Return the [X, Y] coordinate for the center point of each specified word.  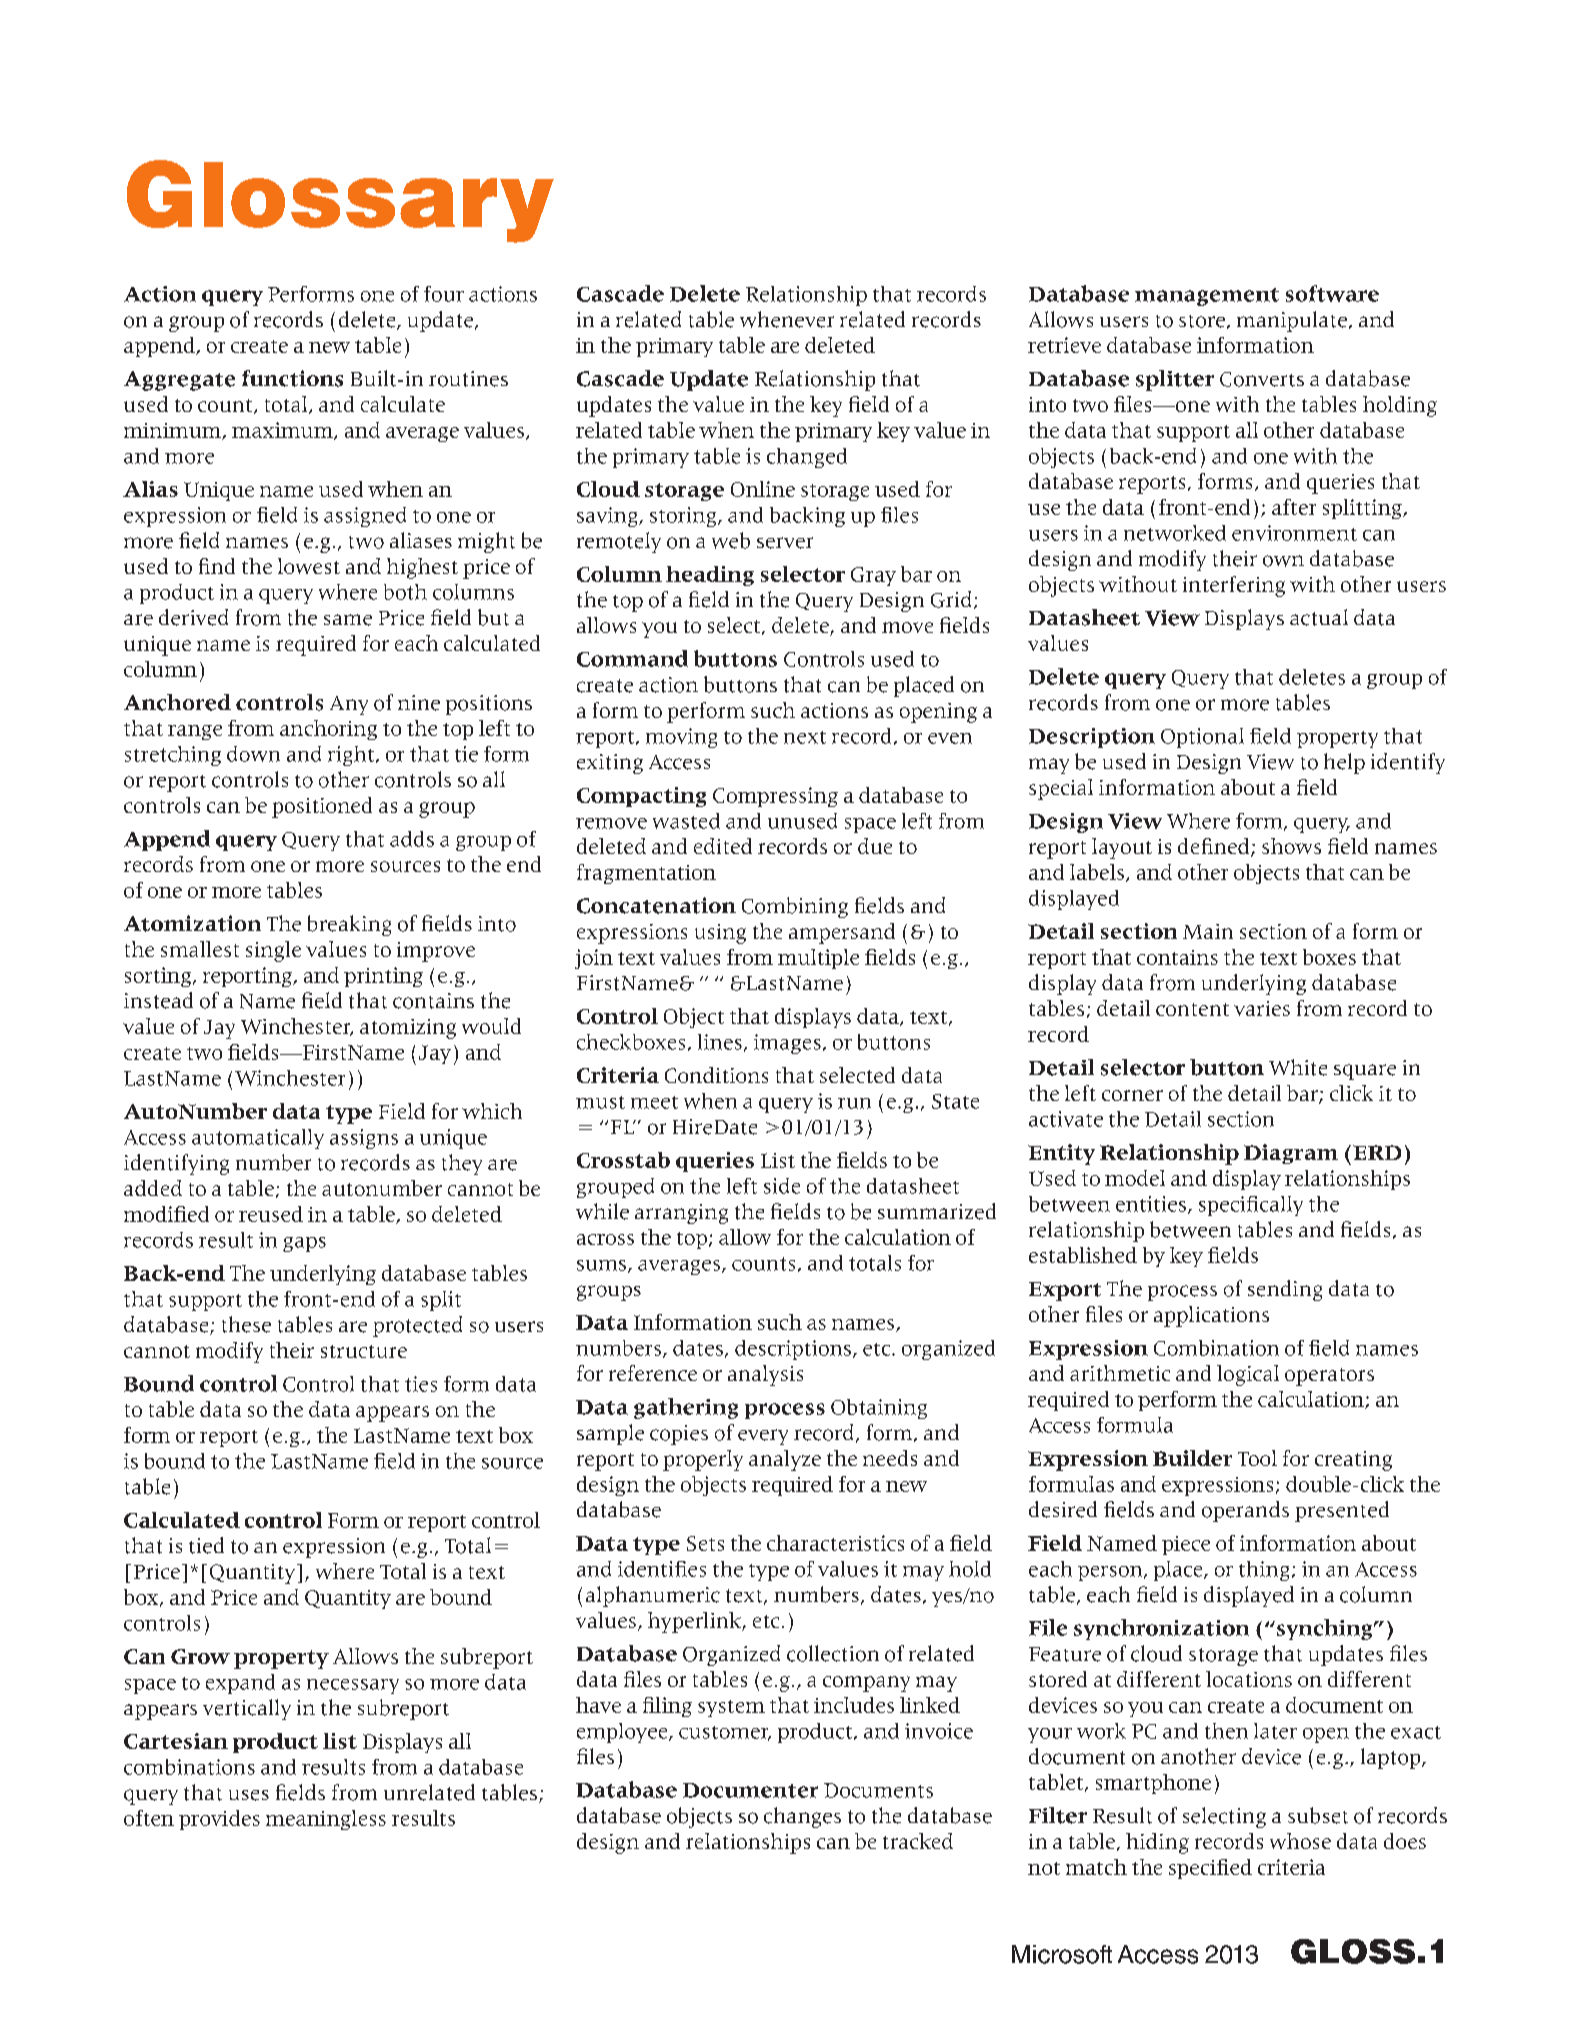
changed [807, 458]
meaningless [326, 1820]
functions [292, 378]
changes [802, 1817]
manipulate [1292, 321]
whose [1300, 1841]
